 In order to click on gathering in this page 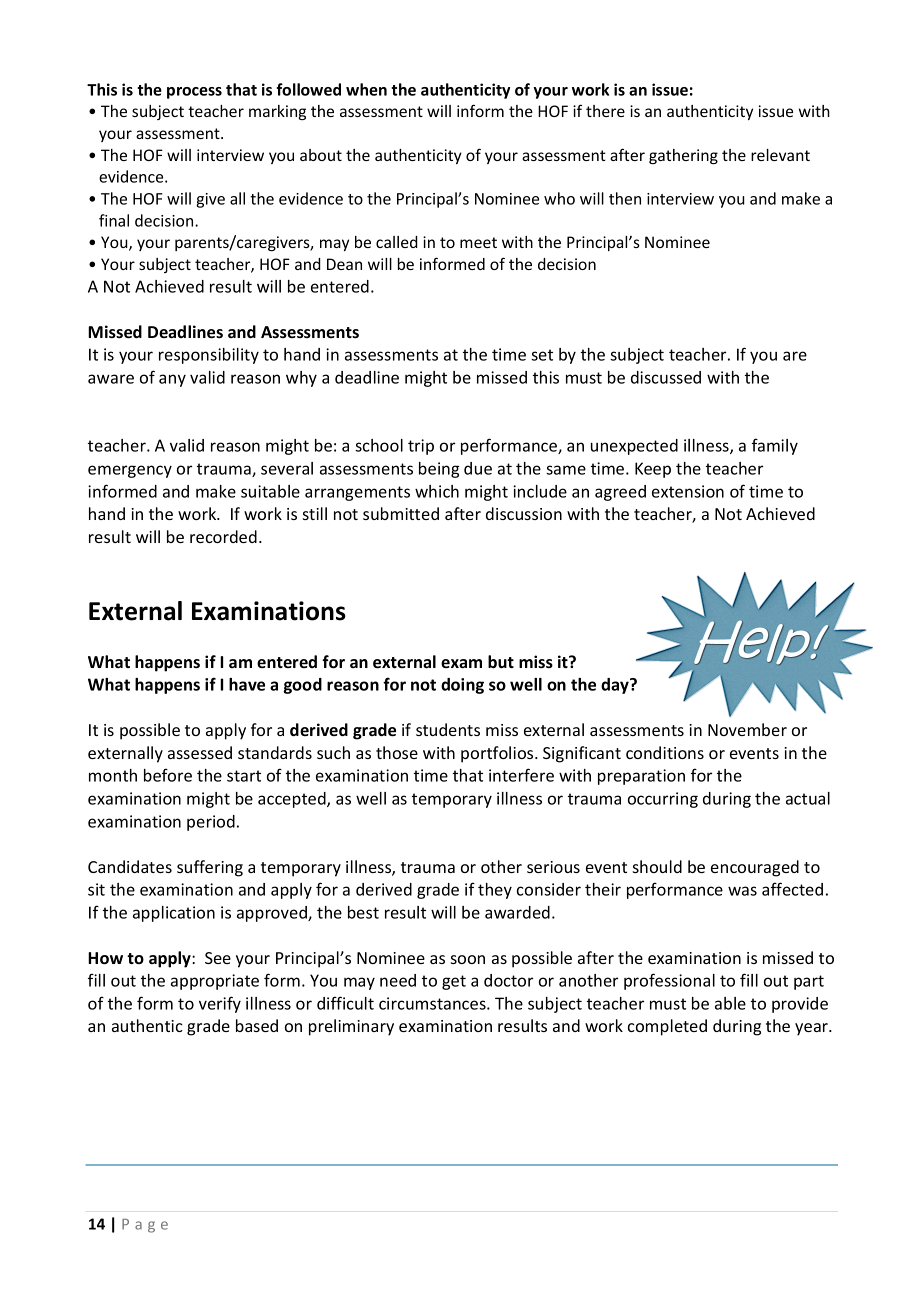, I will do `click(683, 156)`.
